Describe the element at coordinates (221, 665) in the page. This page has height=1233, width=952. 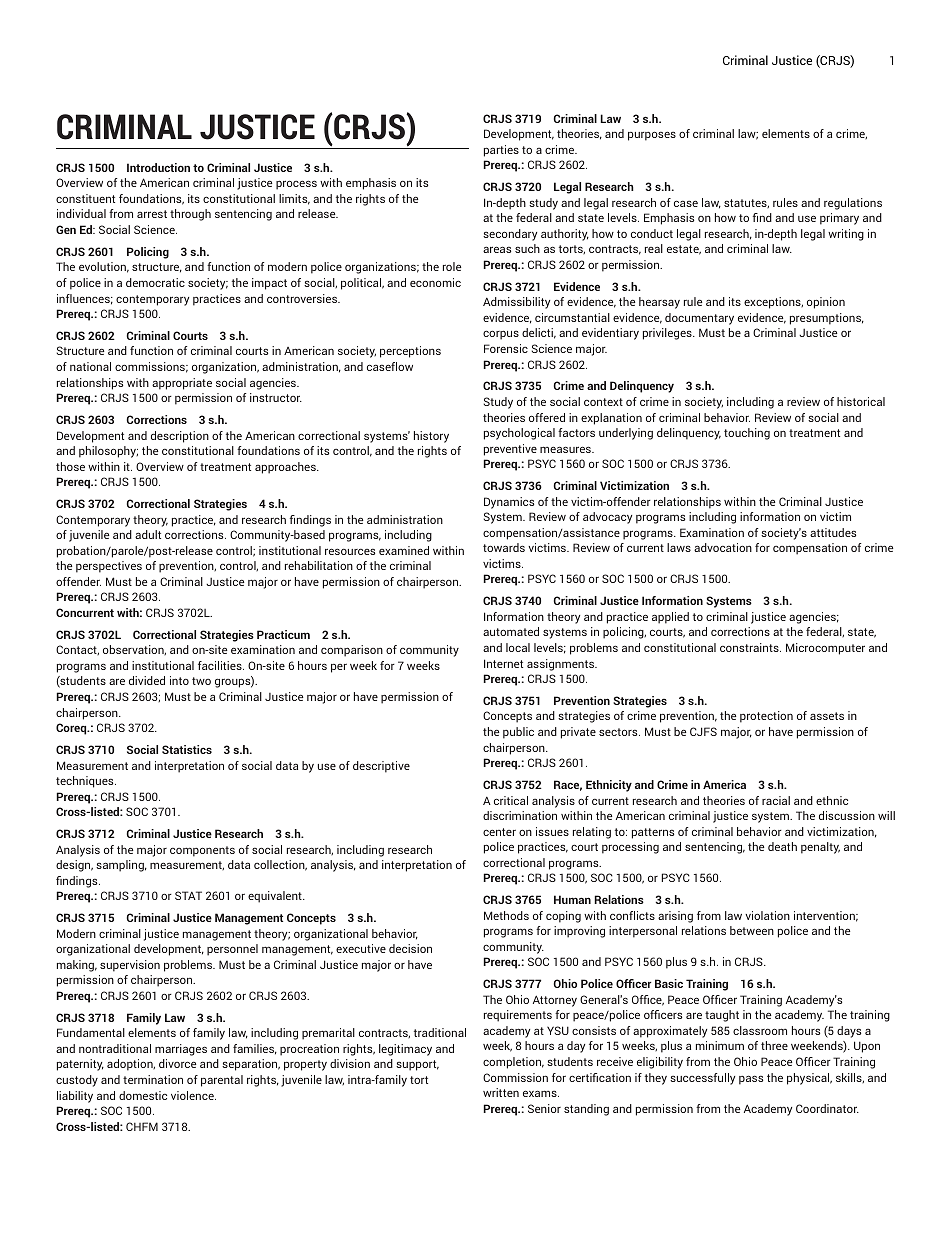
I see `facilities` at that location.
